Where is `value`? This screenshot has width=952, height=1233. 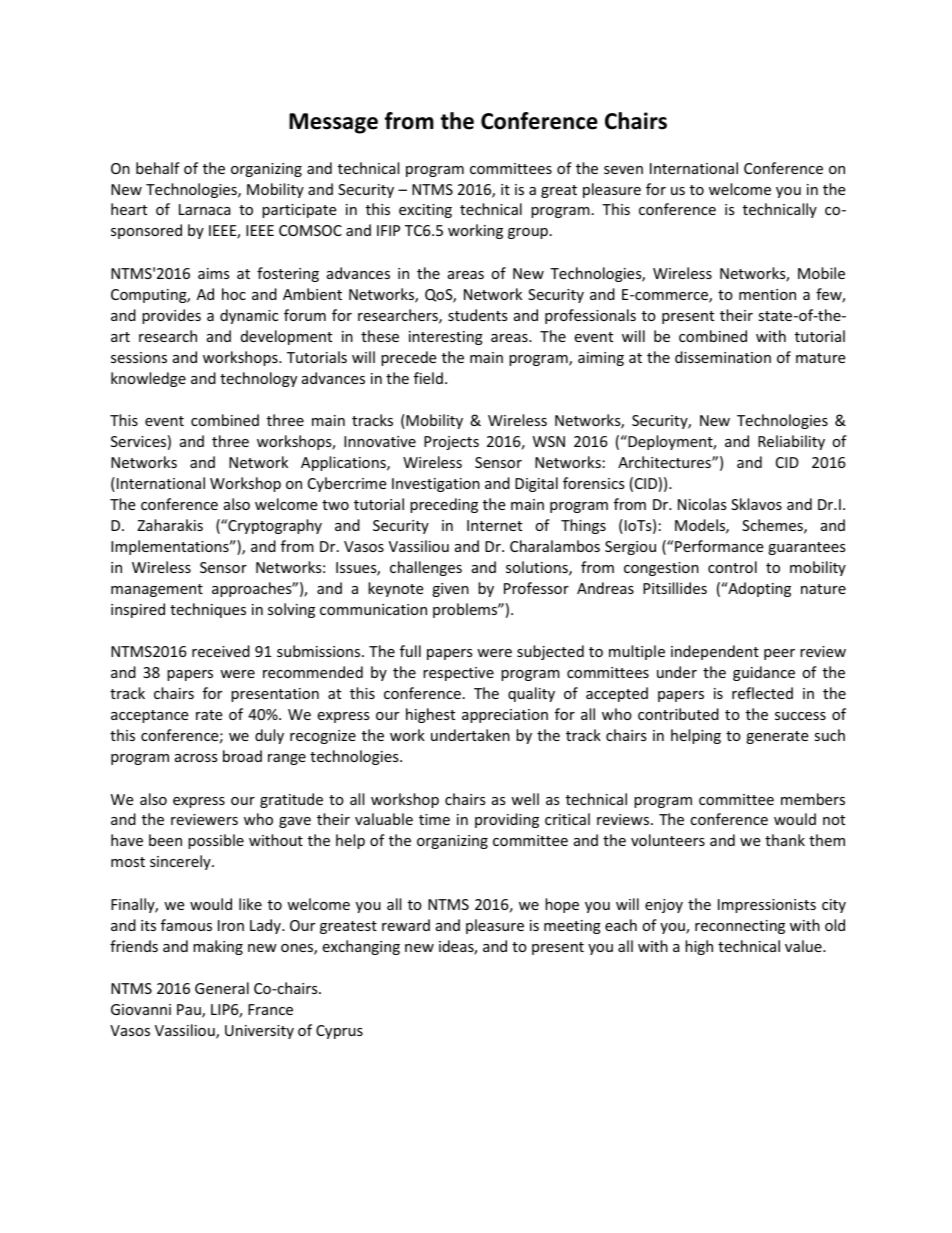
value is located at coordinates (804, 946).
